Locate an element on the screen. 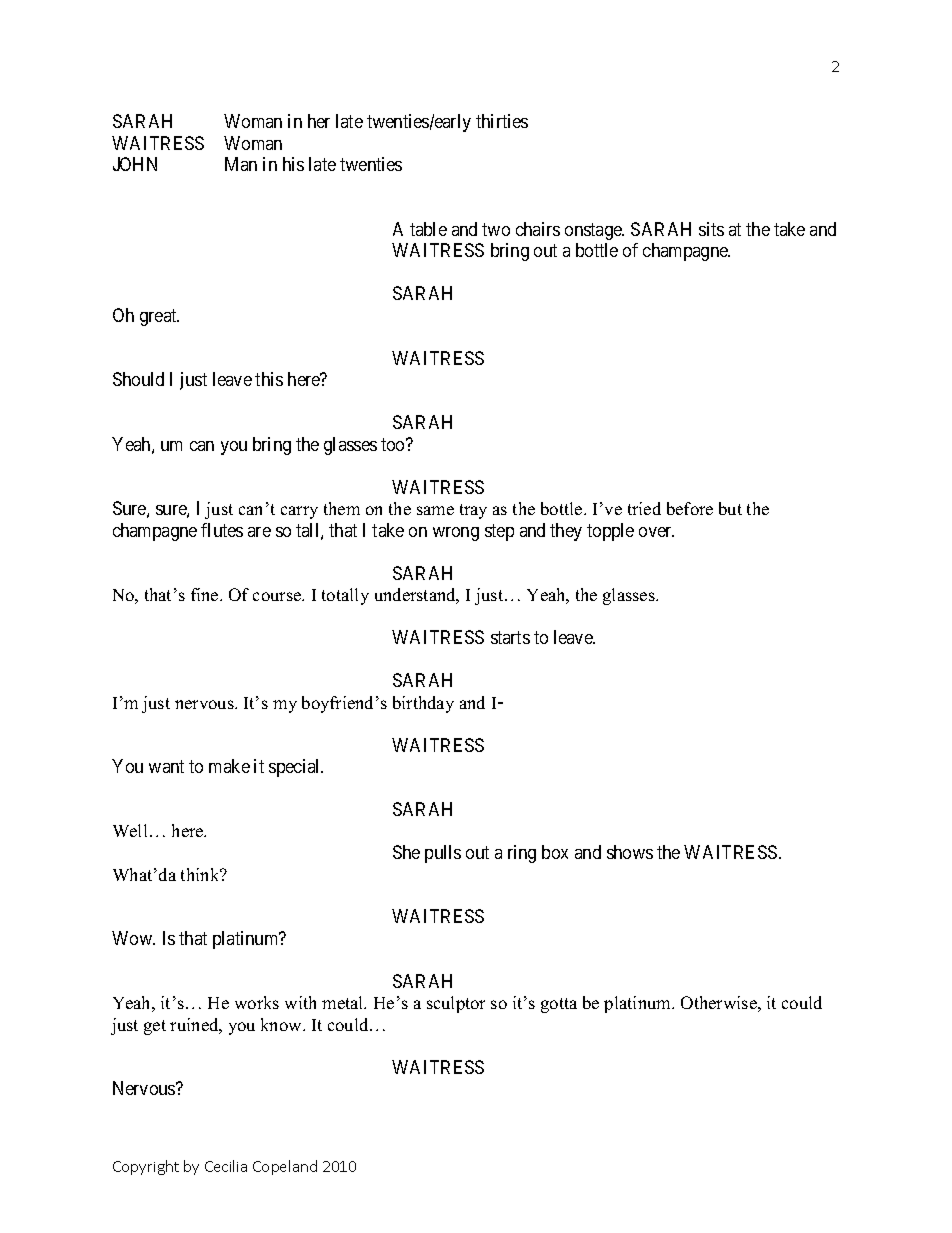 The height and width of the screenshot is (1233, 952). sits is located at coordinates (711, 229).
